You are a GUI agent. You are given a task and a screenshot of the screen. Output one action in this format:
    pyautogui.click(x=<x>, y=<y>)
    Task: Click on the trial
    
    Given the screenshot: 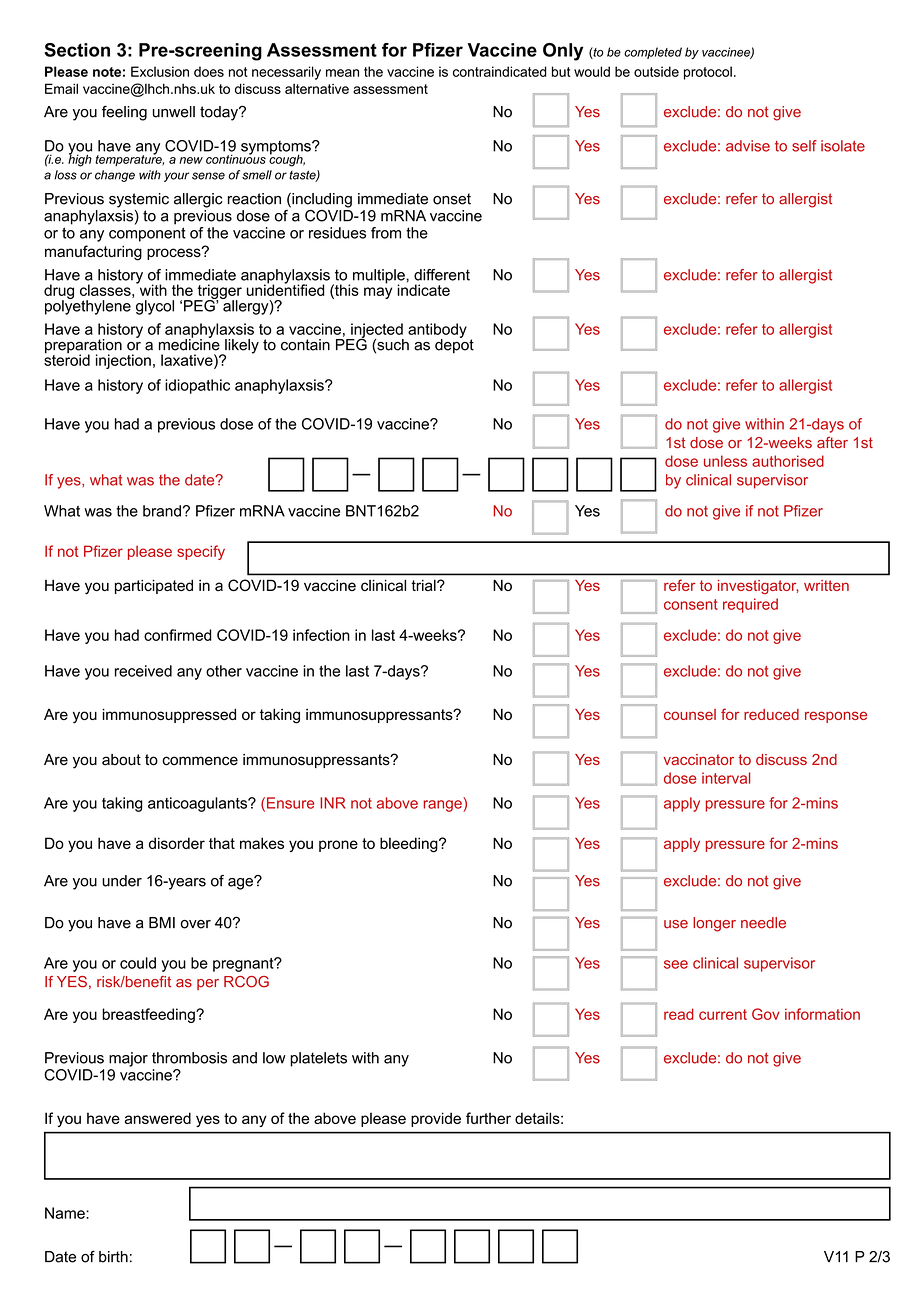 What is the action you would take?
    pyautogui.click(x=424, y=585)
